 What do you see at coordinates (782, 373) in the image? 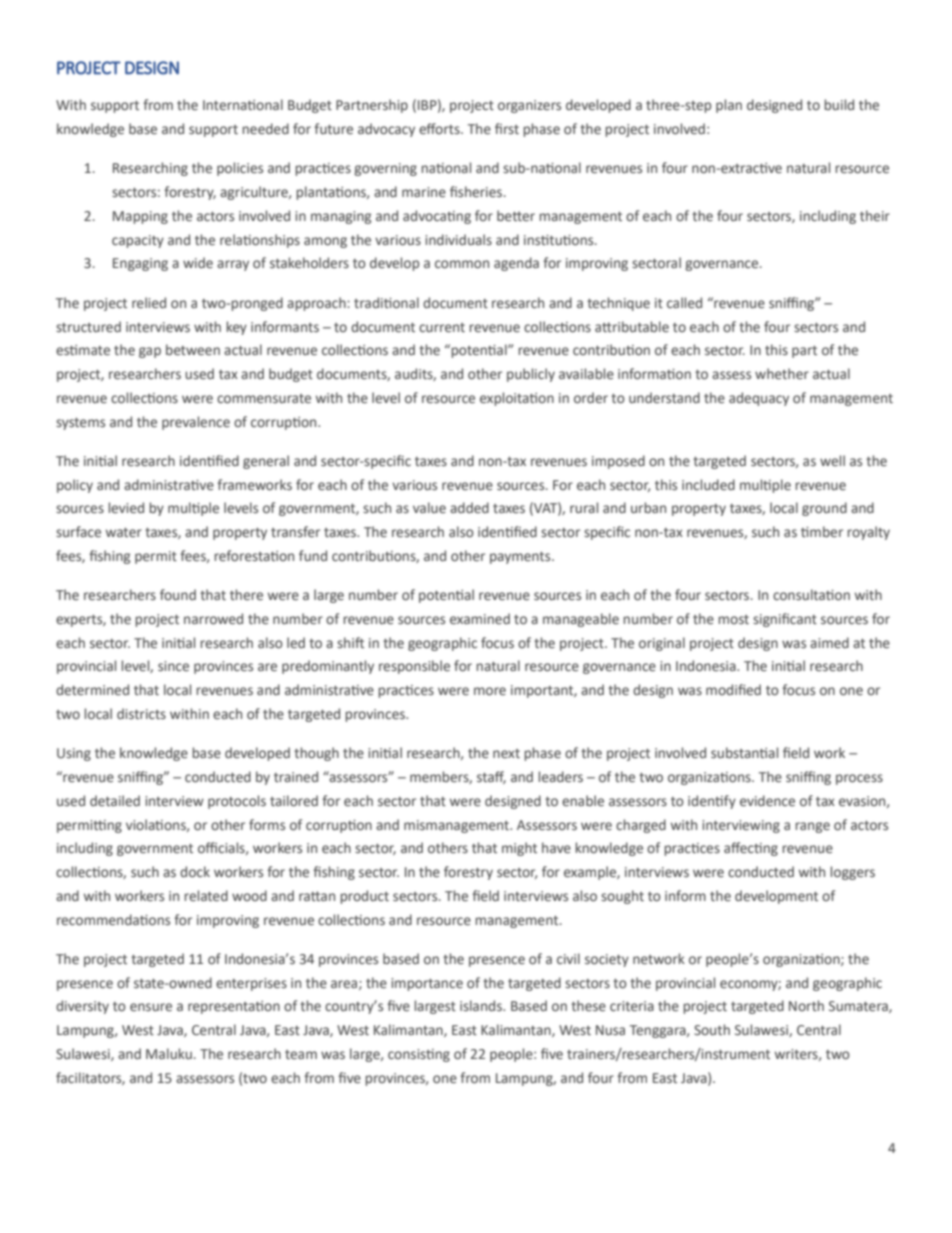
I see `whether` at bounding box center [782, 373].
